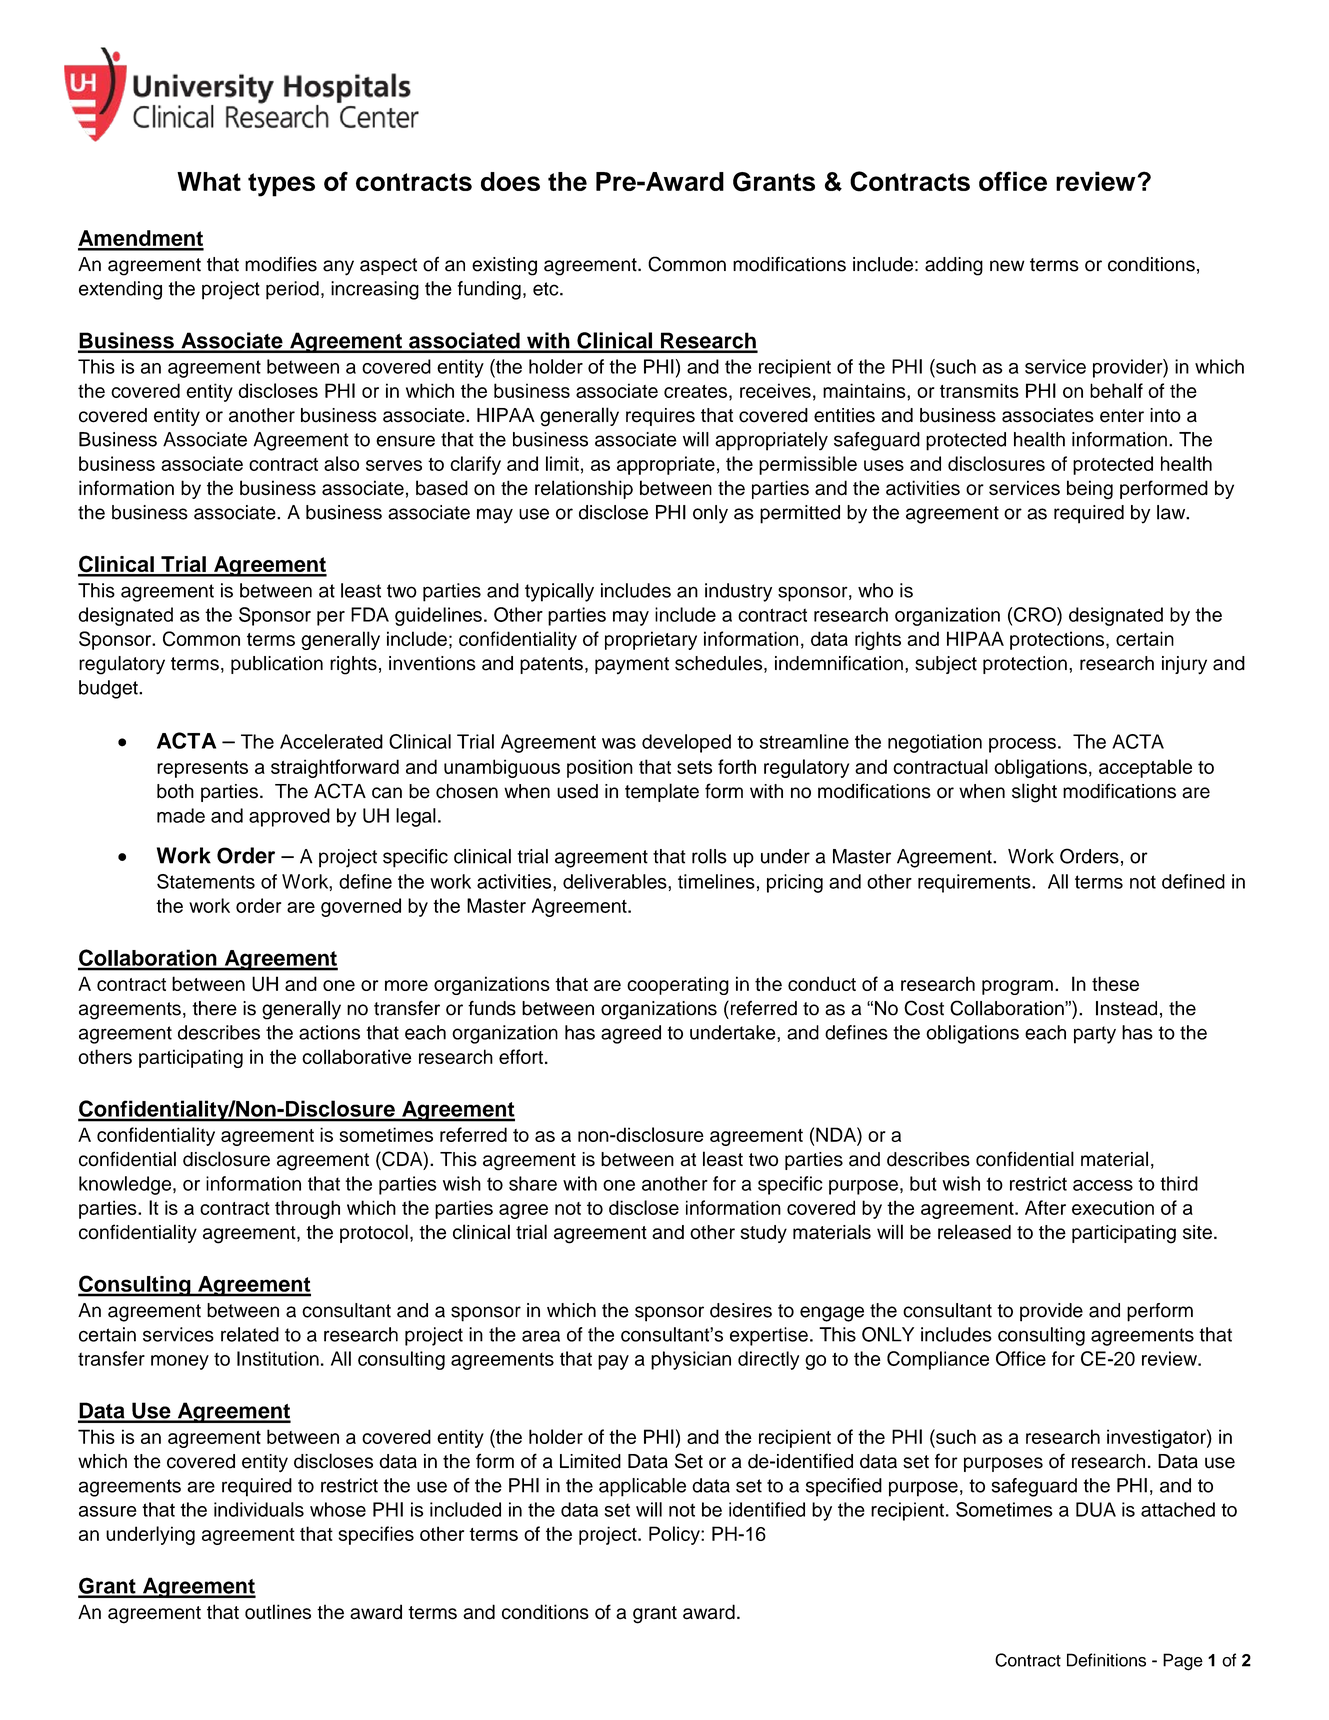 Image resolution: width=1329 pixels, height=1720 pixels. I want to click on Policy, so click(675, 1535).
